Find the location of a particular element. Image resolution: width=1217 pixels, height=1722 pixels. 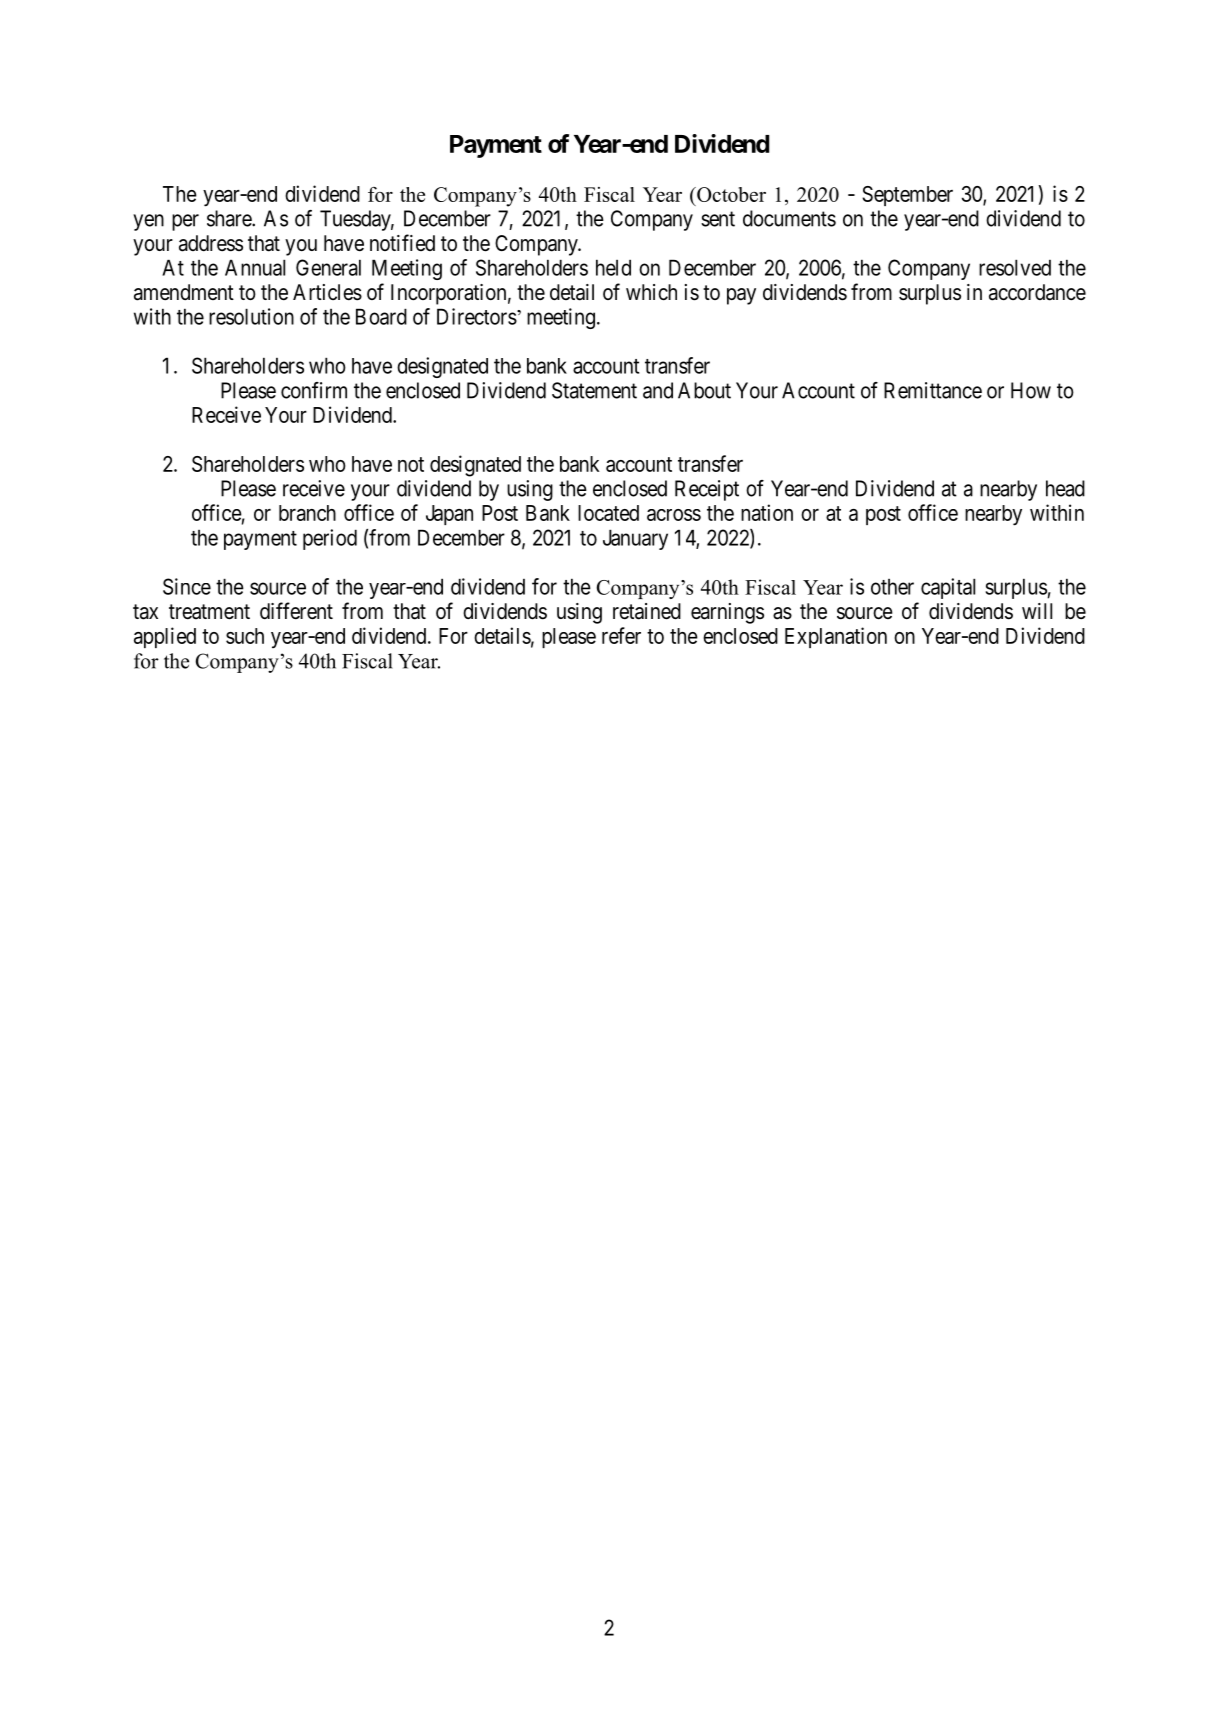

yen is located at coordinates (148, 222).
